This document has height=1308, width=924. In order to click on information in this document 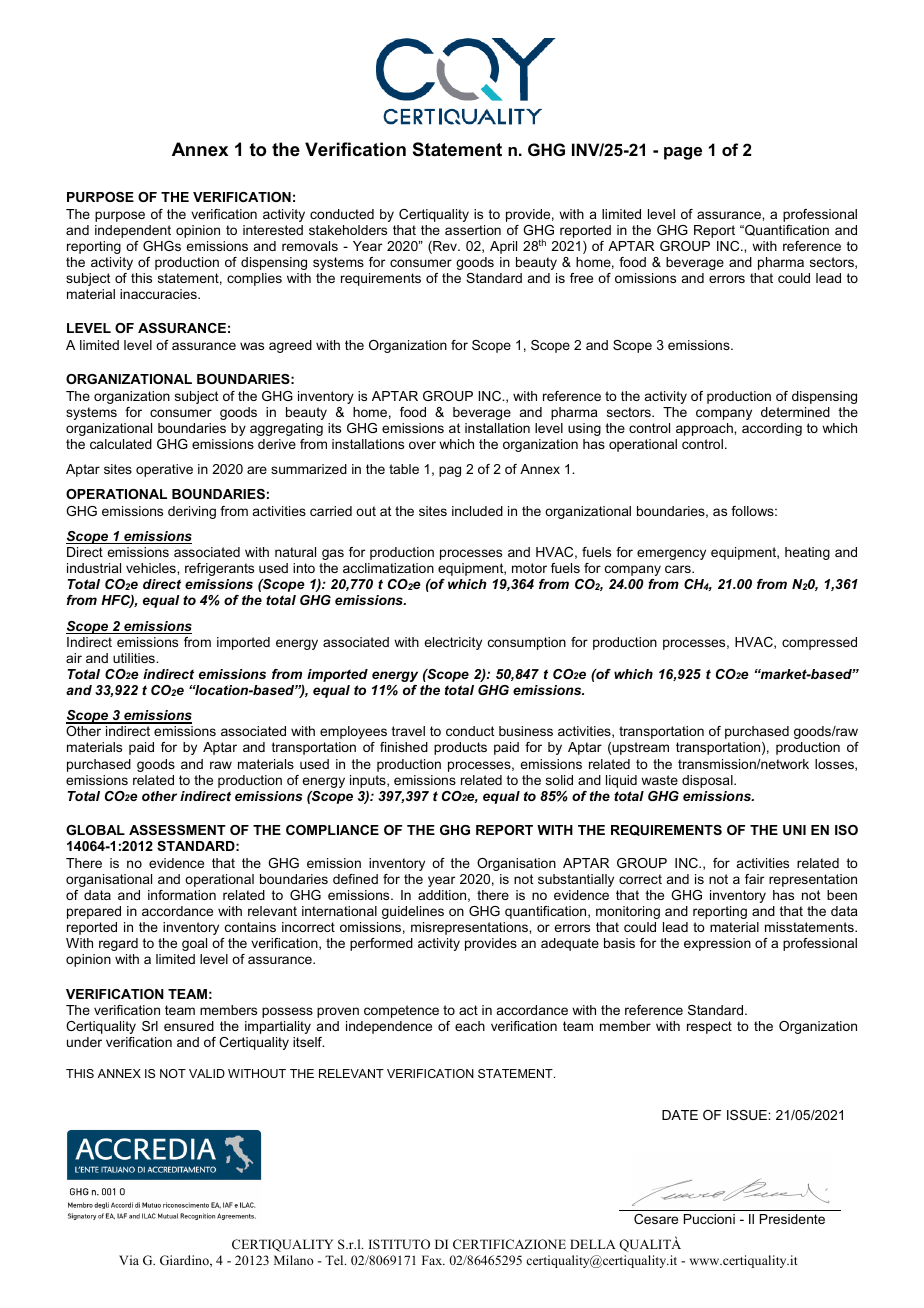, I will do `click(182, 895)`.
